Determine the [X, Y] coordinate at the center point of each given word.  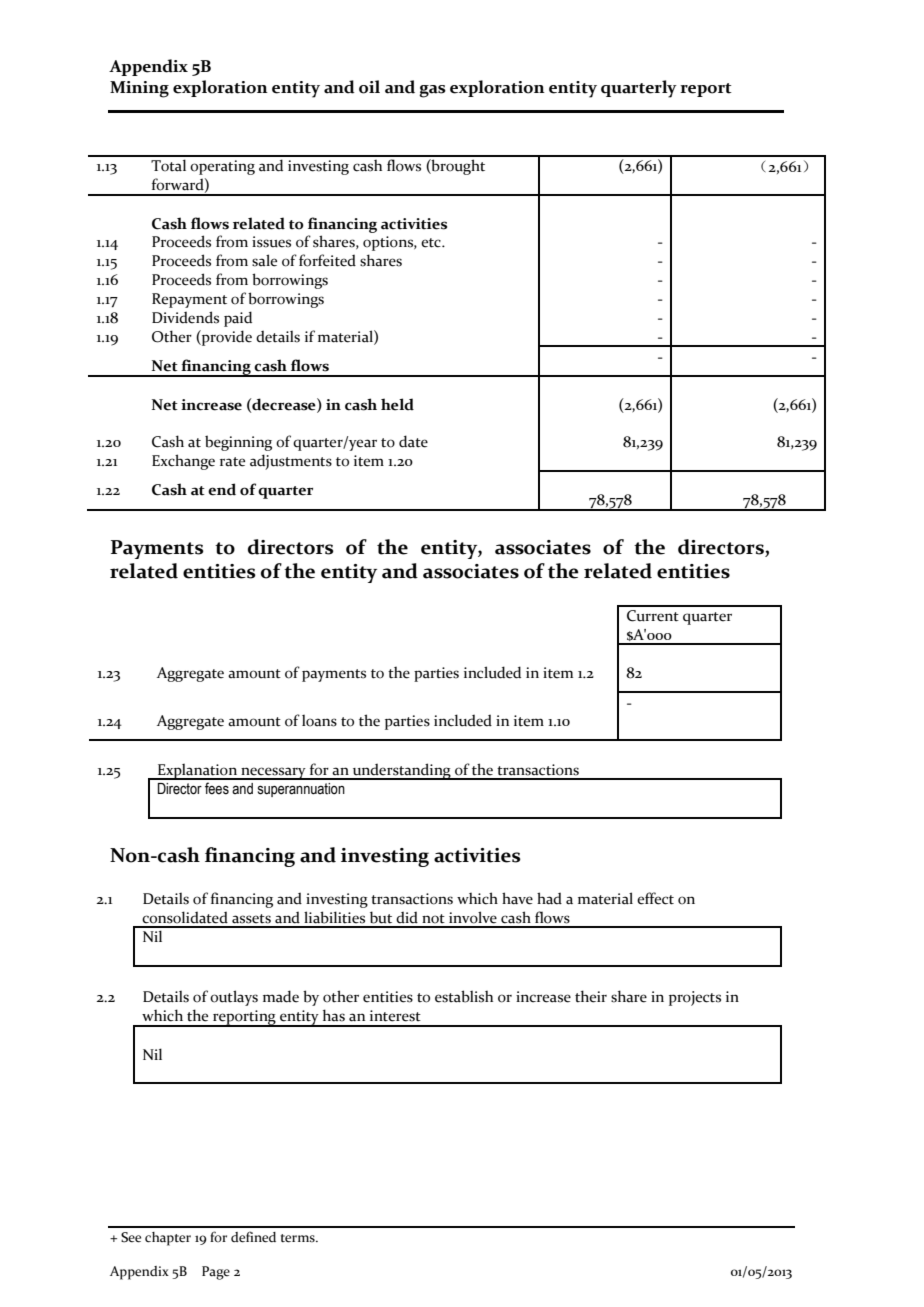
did [407, 917]
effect [655, 898]
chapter [168, 1239]
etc [432, 243]
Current [653, 616]
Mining [139, 89]
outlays [234, 998]
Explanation [197, 772]
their [591, 996]
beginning [238, 443]
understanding [402, 771]
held [397, 404]
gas [432, 91]
